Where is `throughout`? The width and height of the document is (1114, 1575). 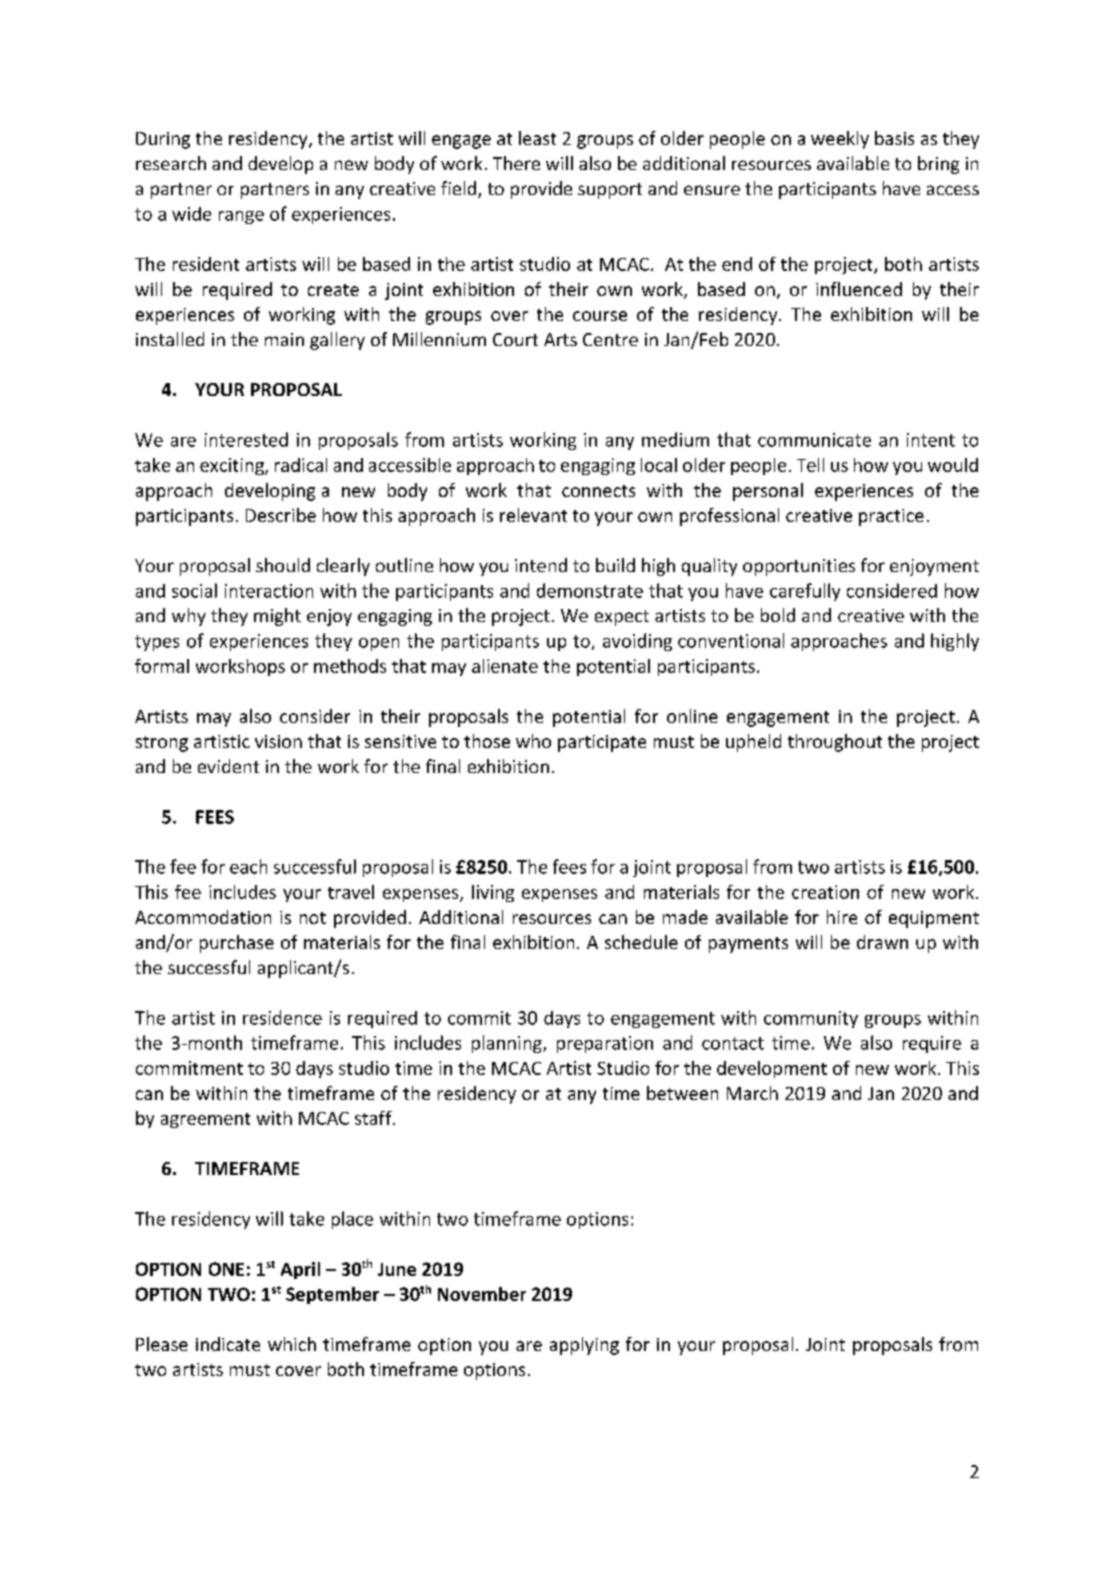 throughout is located at coordinates (835, 743).
